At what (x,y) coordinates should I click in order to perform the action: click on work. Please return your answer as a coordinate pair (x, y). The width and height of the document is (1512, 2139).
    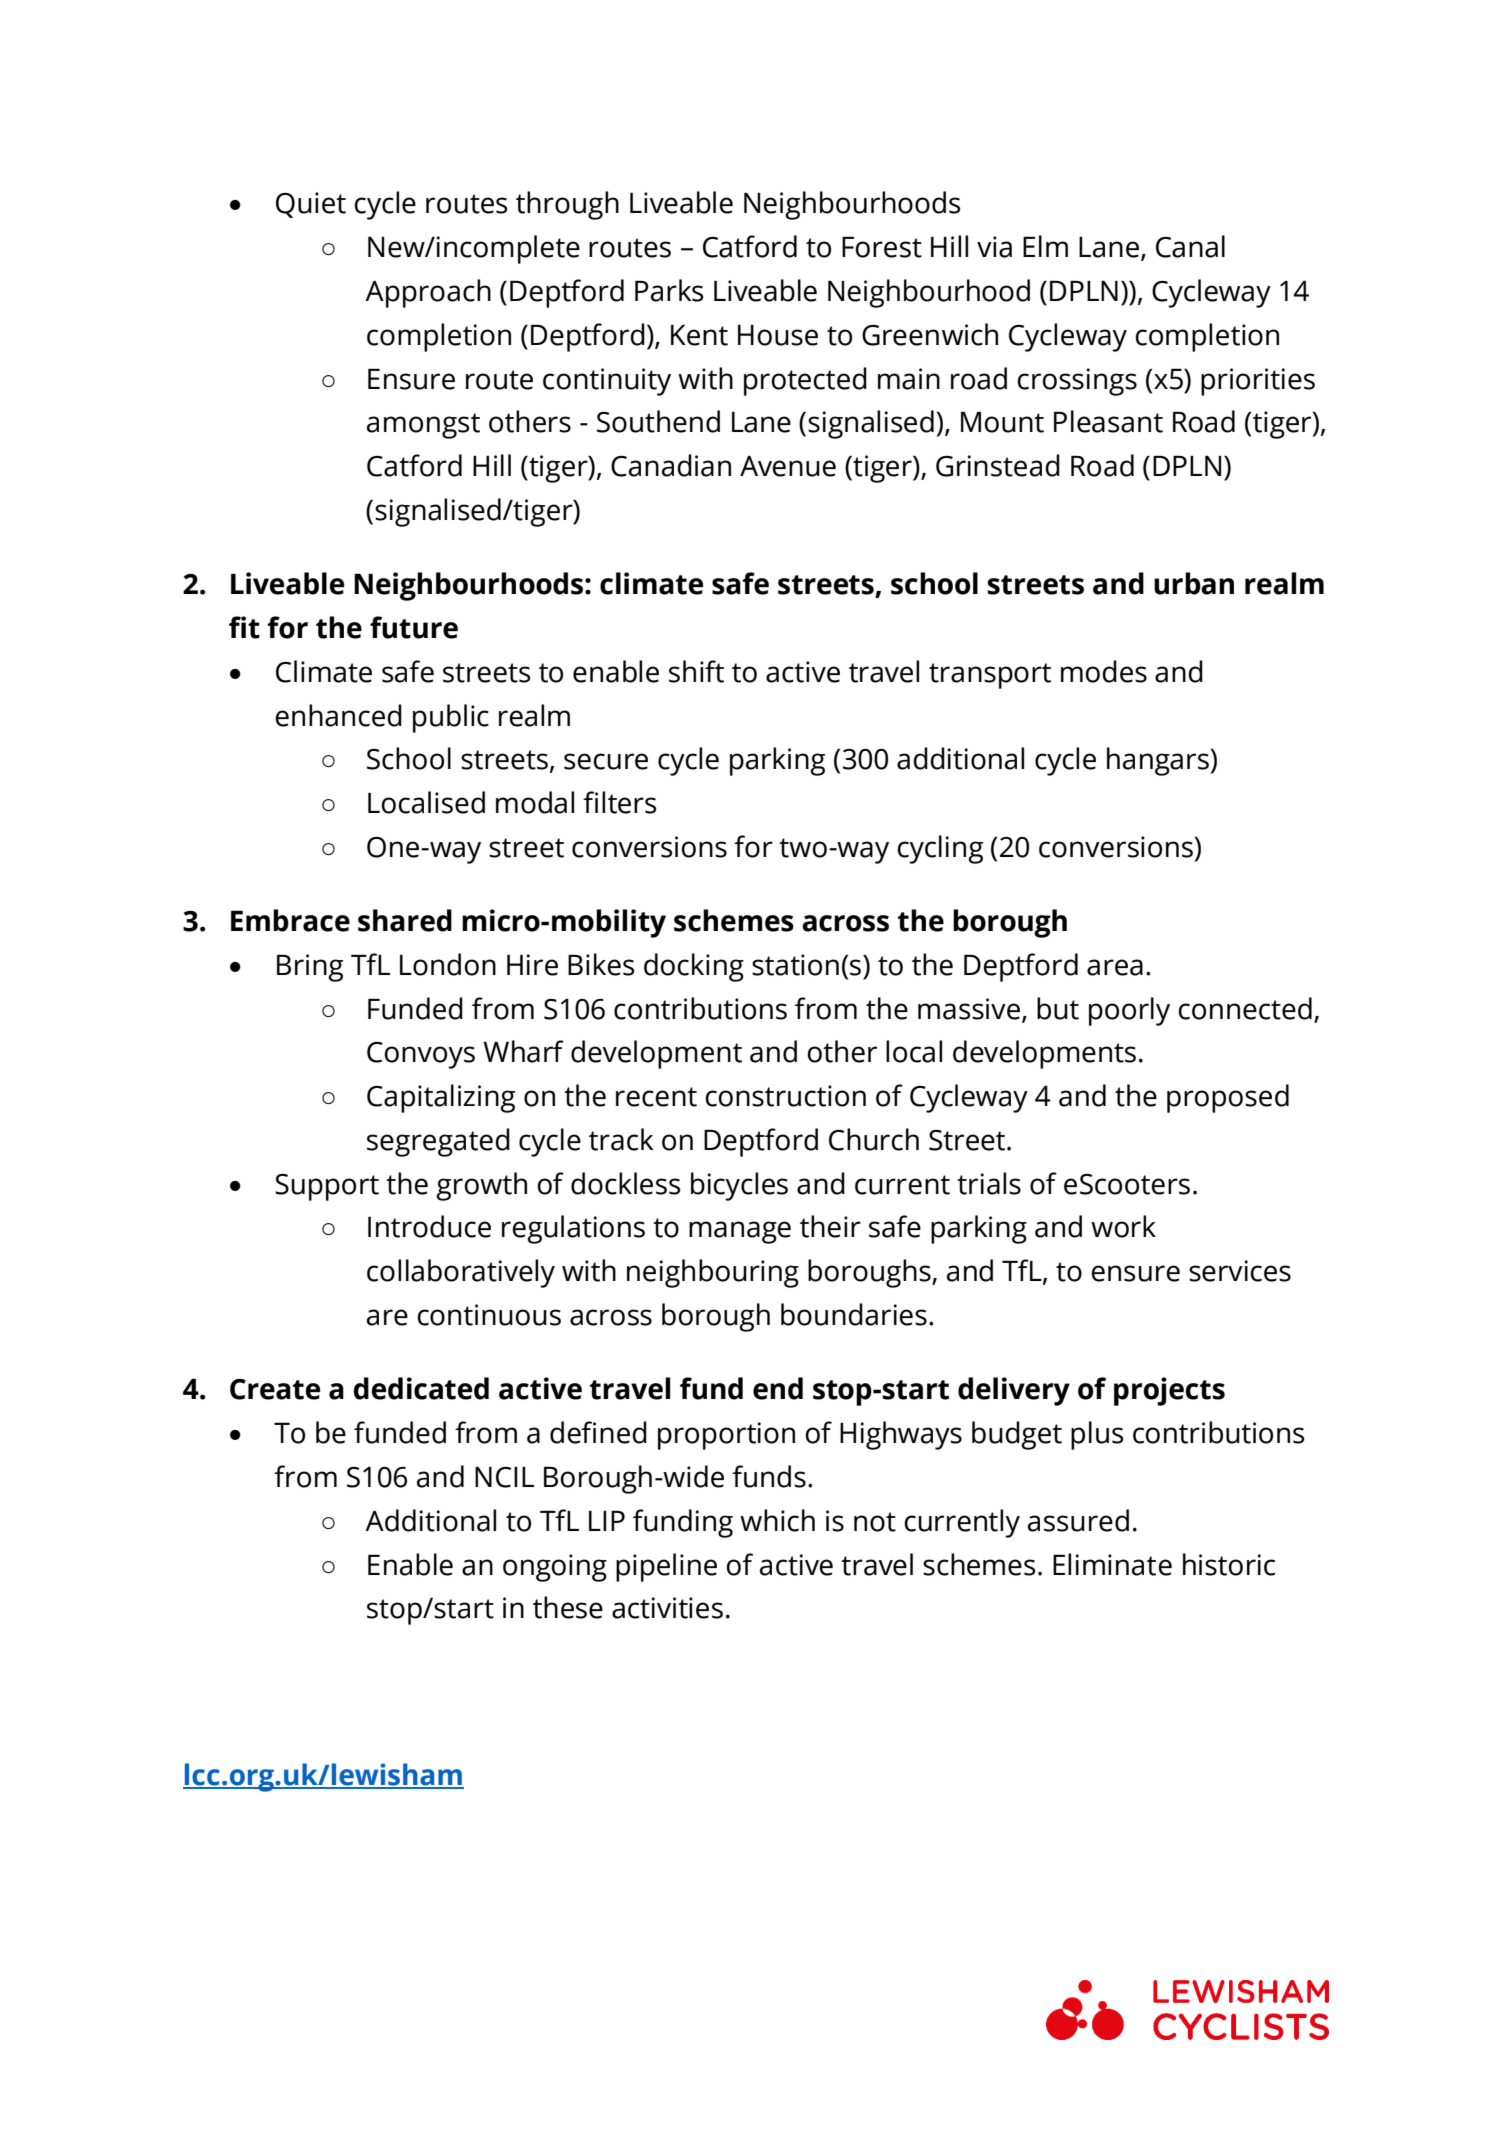
    Looking at the image, I should click on (1123, 1226).
